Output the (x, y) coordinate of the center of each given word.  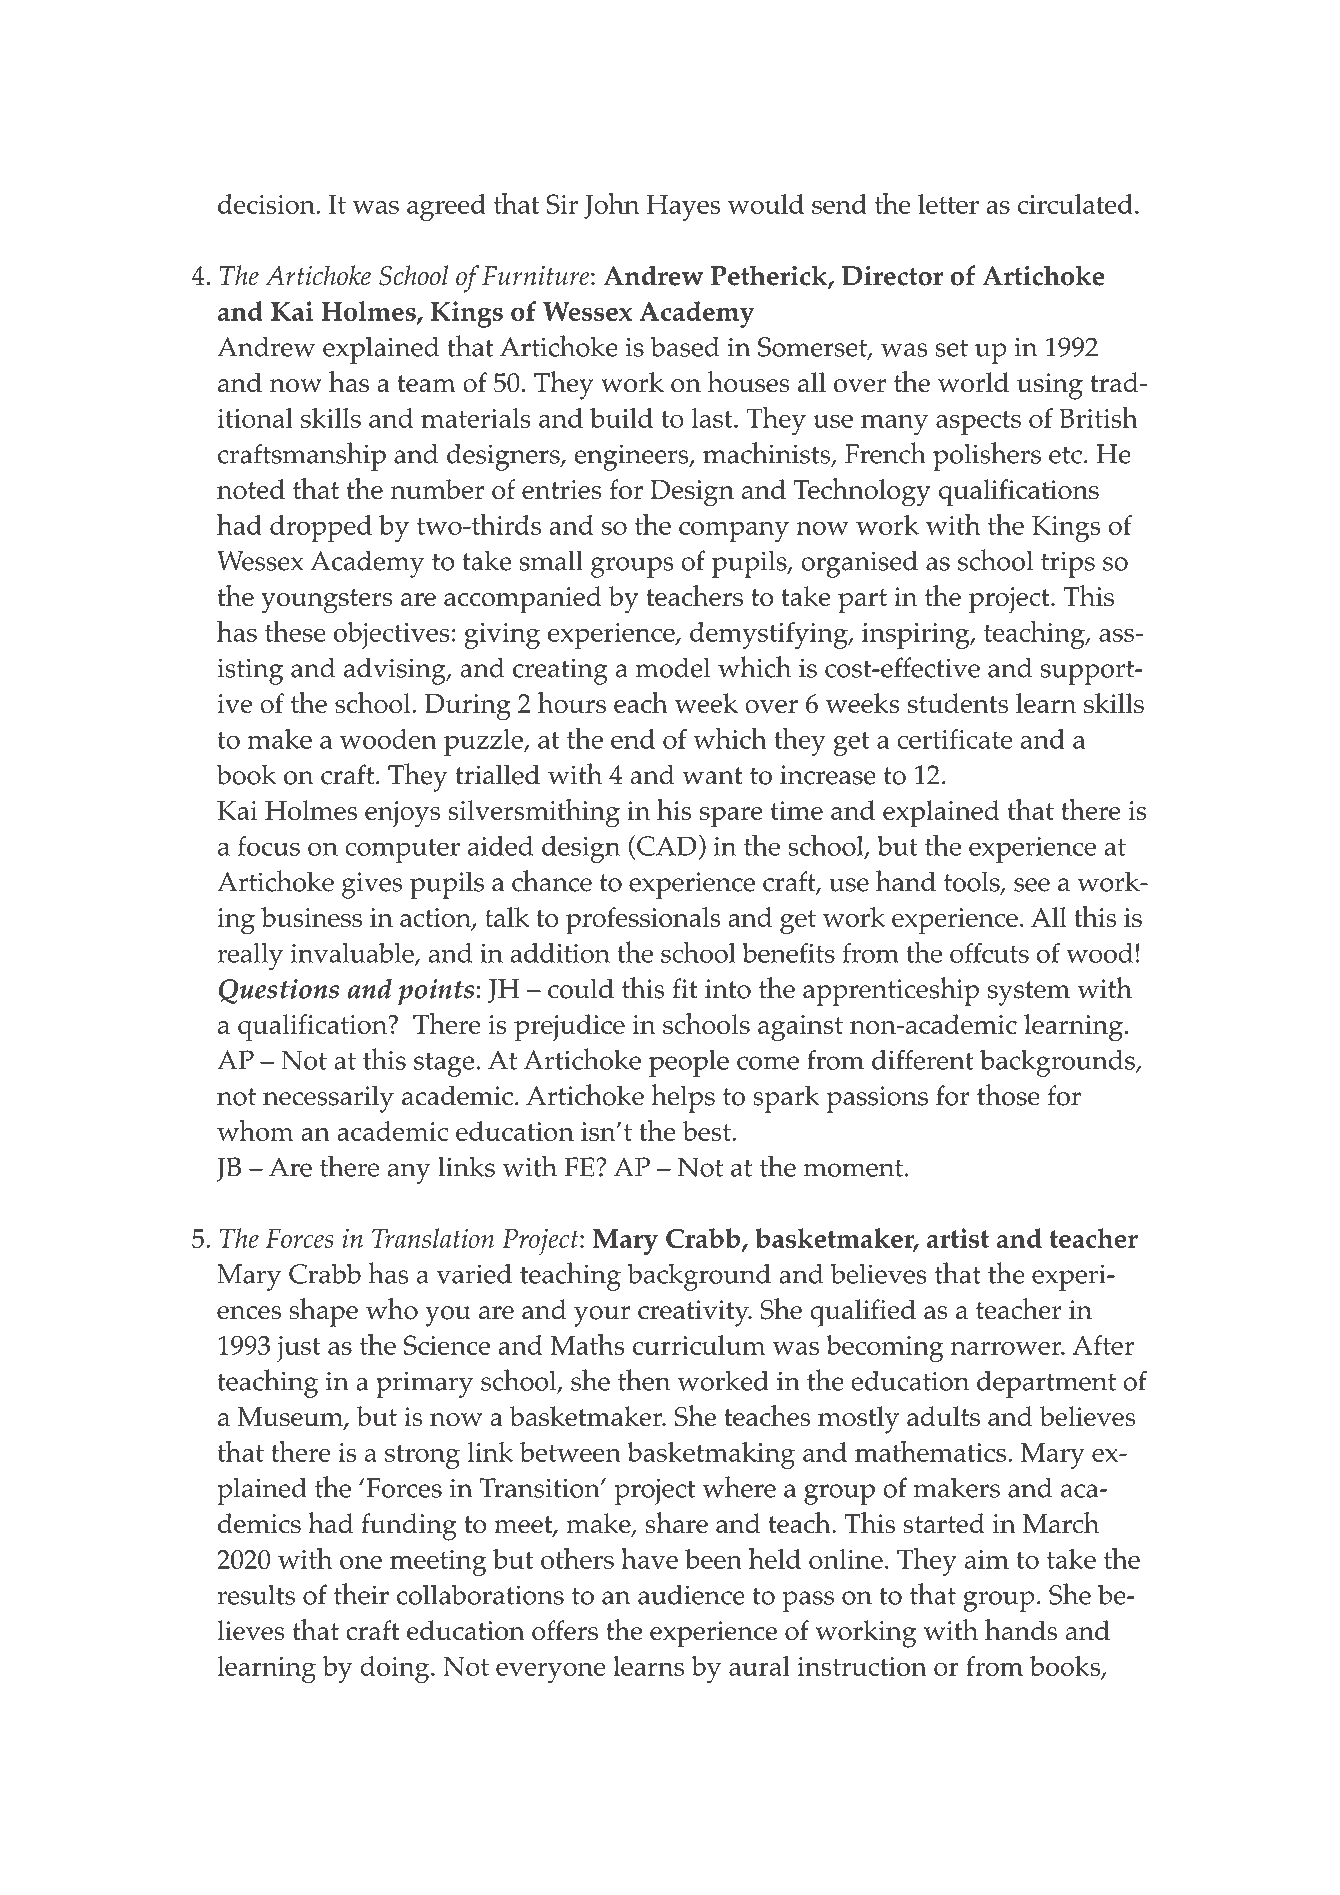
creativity (694, 1313)
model (673, 667)
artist (958, 1238)
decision (267, 204)
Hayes (683, 208)
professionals (643, 921)
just (299, 1349)
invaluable (353, 954)
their (361, 1594)
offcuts (989, 952)
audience (691, 1595)
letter (948, 204)
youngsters (327, 601)
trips (1068, 564)
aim (987, 1559)
